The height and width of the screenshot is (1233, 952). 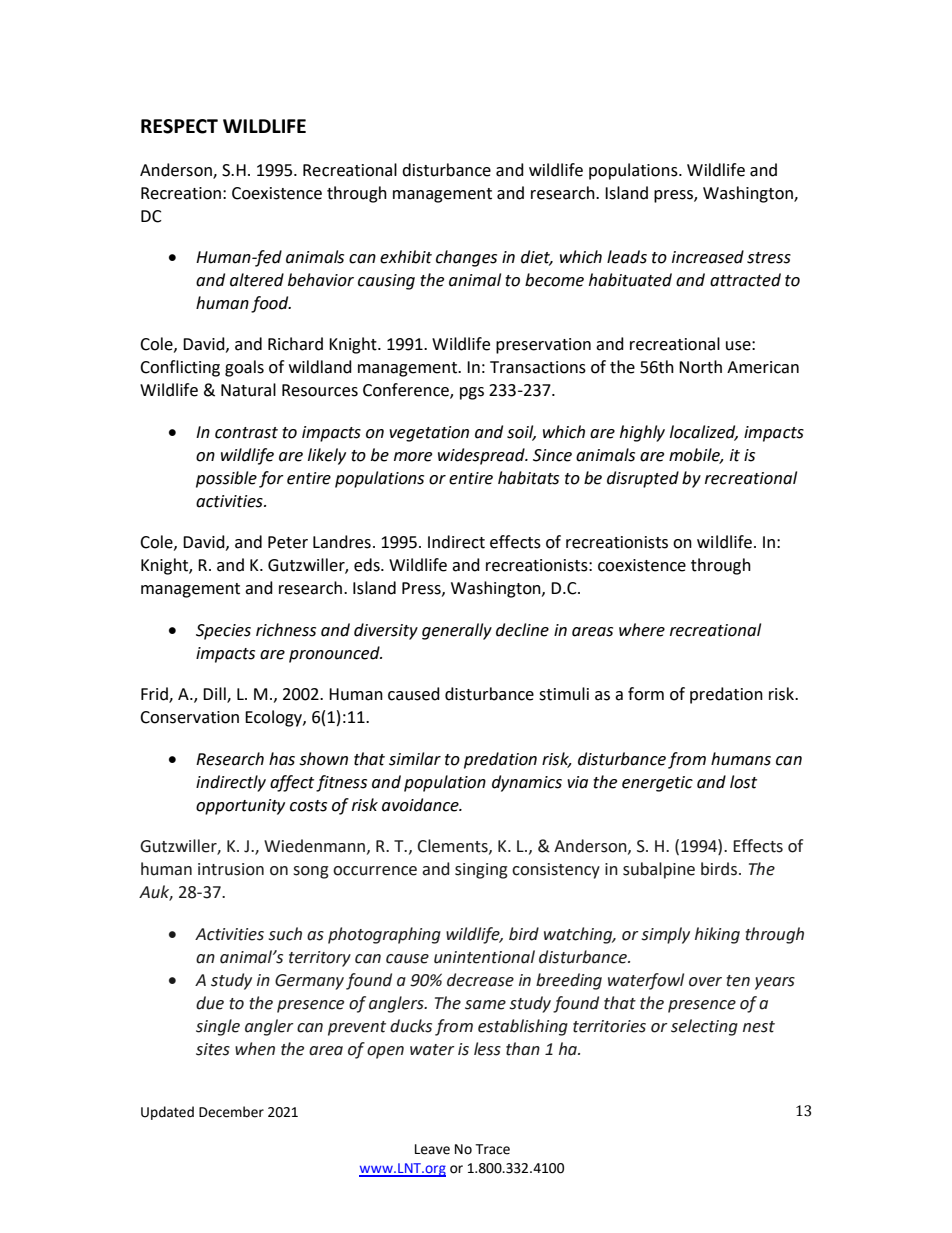 I want to click on December, so click(x=231, y=1112).
